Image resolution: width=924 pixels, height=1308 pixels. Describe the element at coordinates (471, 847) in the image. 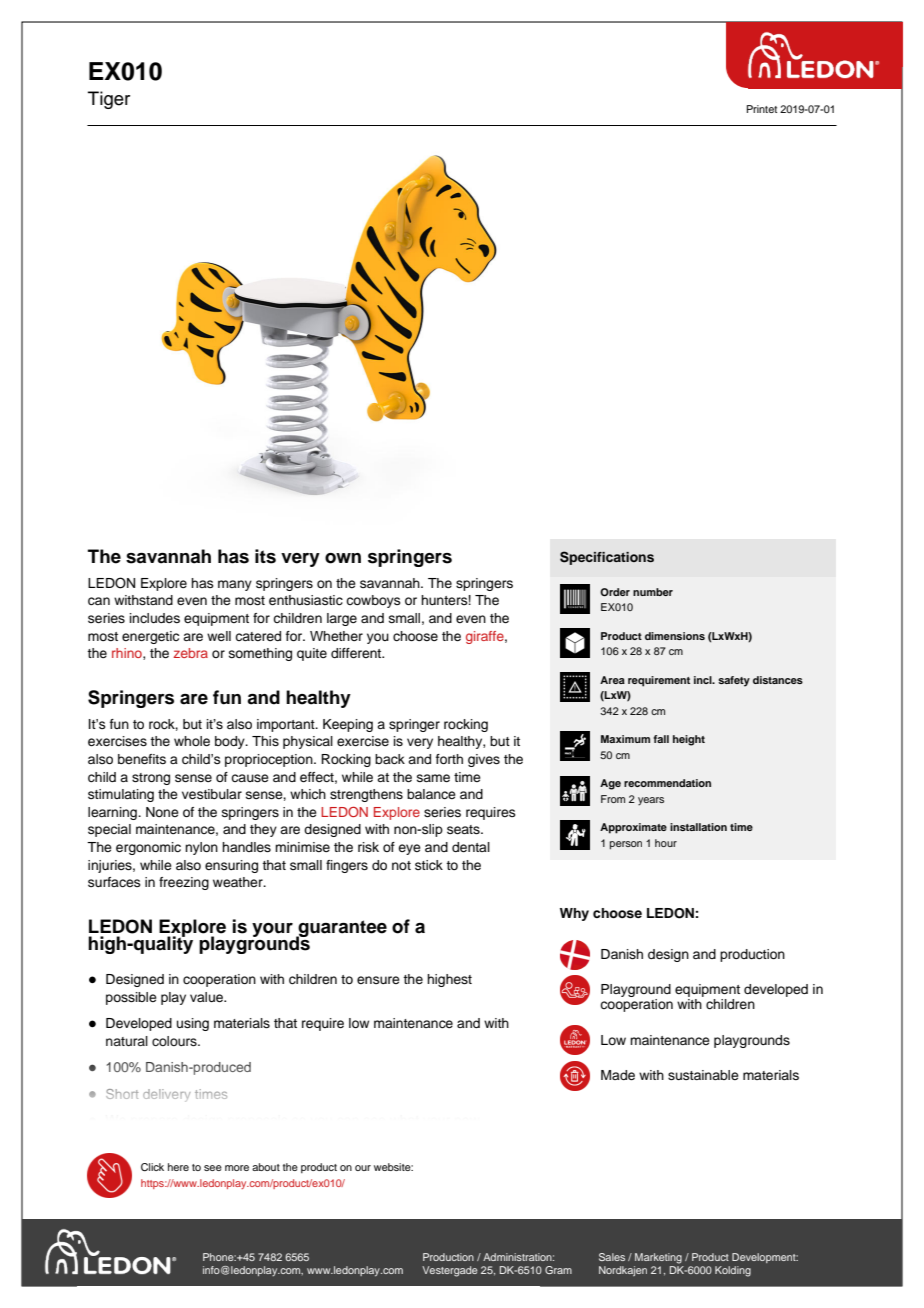

I see `dental` at that location.
